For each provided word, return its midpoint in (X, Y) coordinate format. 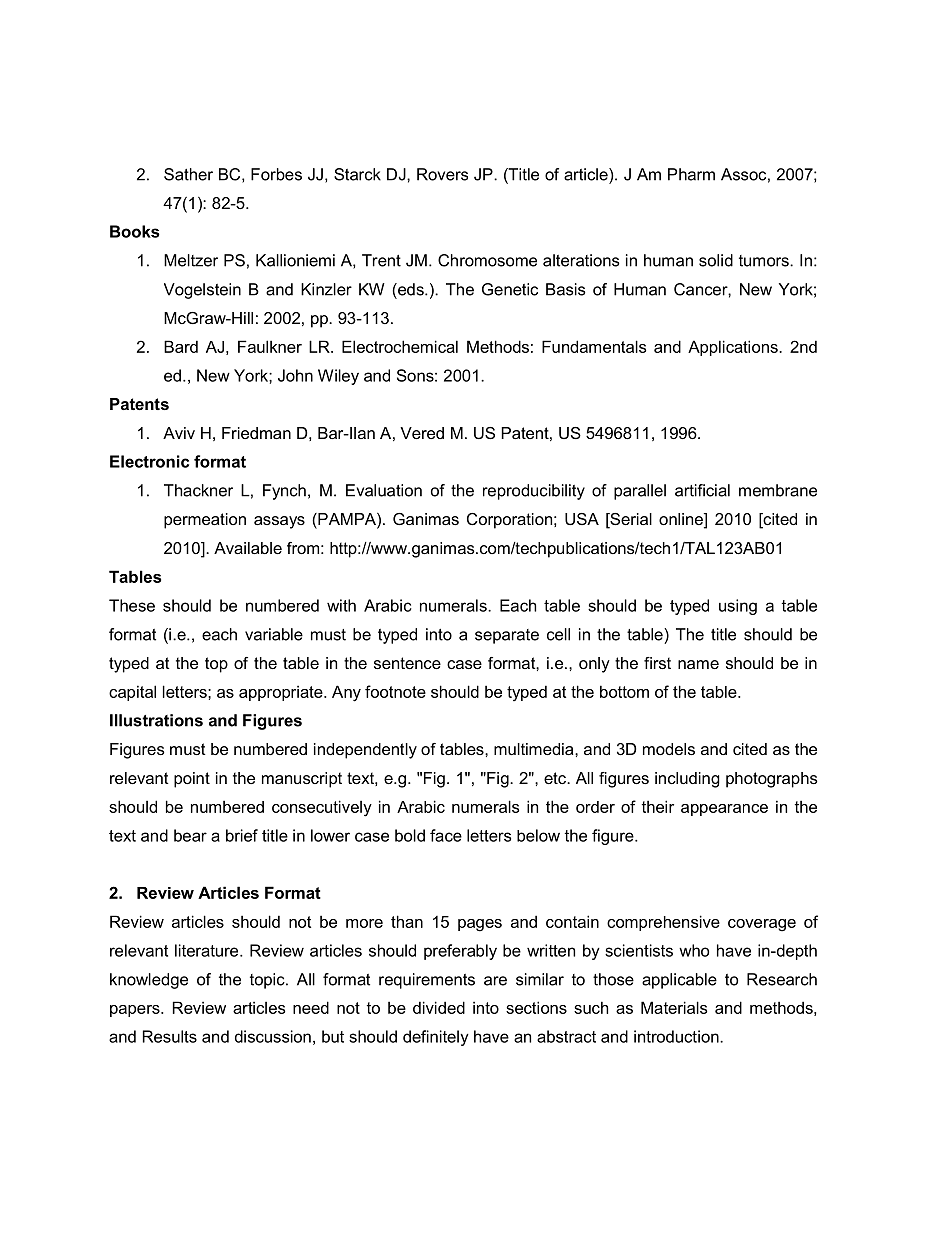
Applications (734, 348)
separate (507, 636)
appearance (724, 810)
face (446, 835)
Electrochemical (400, 346)
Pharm (691, 174)
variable (274, 634)
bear (190, 835)
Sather (188, 174)
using (738, 607)
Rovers (442, 174)
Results (170, 1036)
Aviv (179, 433)
